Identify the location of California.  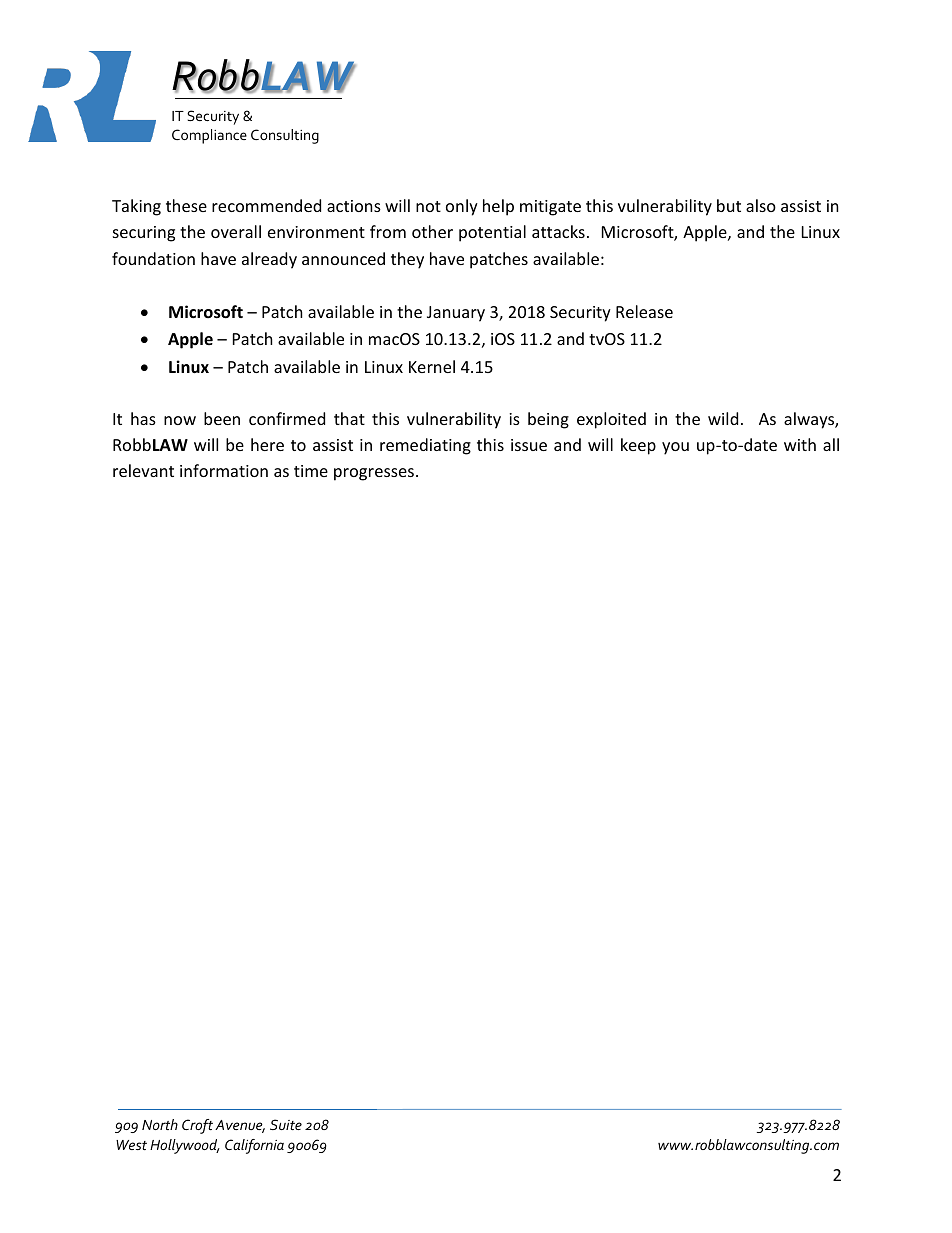
(254, 1146).
